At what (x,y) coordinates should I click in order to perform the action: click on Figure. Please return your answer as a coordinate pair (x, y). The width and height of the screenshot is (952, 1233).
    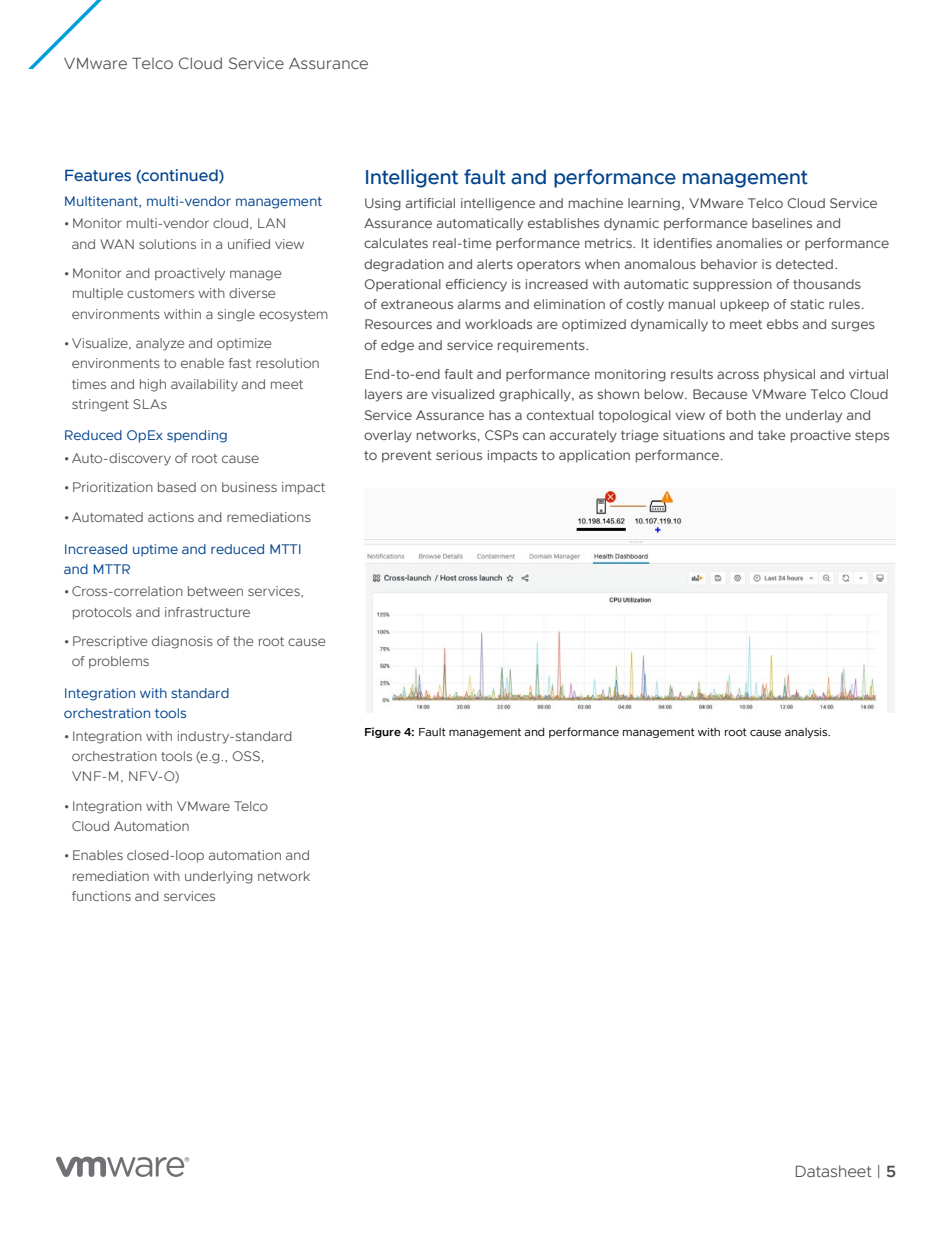
    Looking at the image, I should click on (383, 732).
